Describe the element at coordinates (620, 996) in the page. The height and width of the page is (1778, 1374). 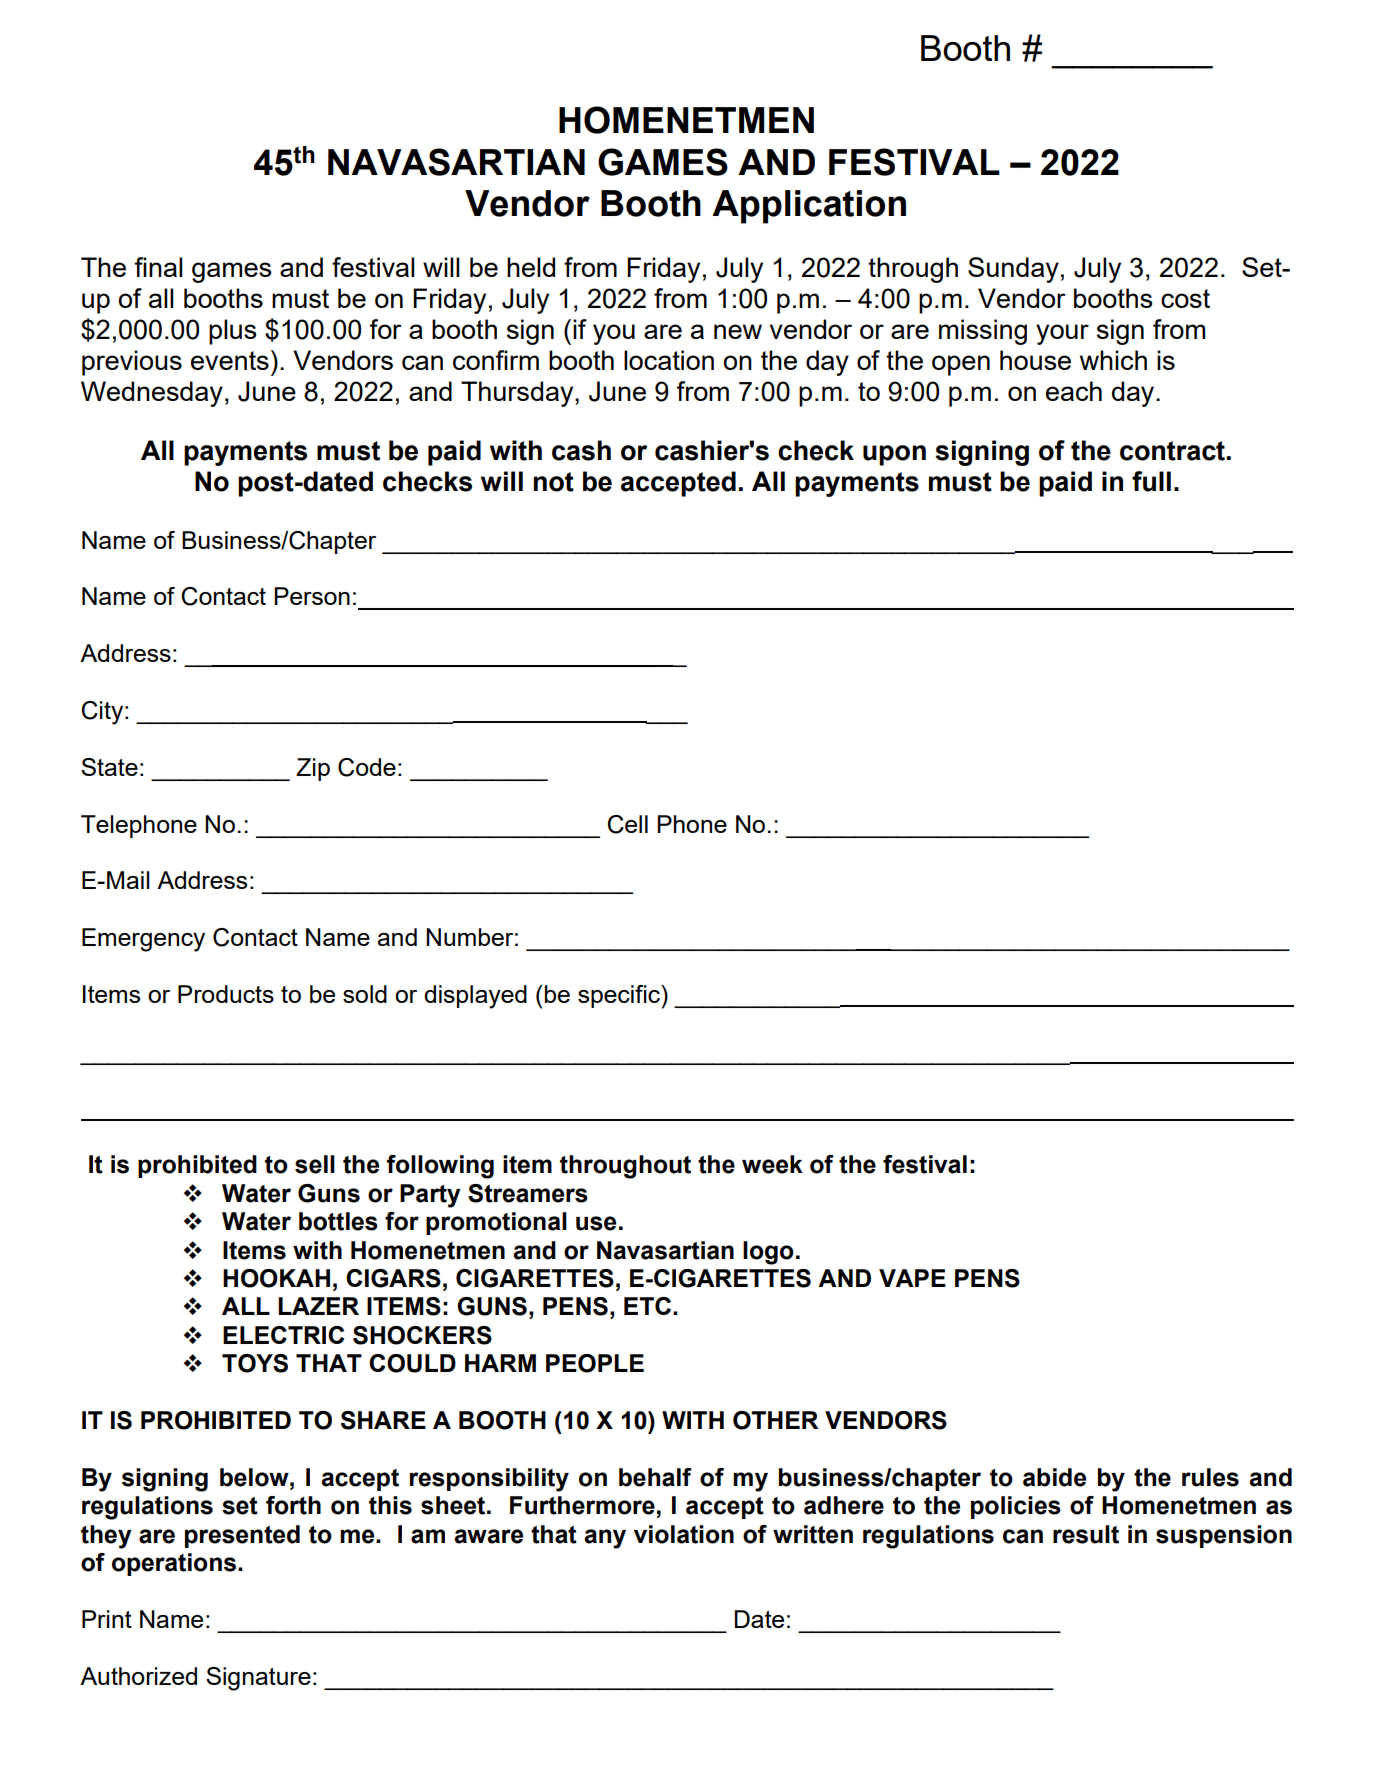
I see `specific` at that location.
